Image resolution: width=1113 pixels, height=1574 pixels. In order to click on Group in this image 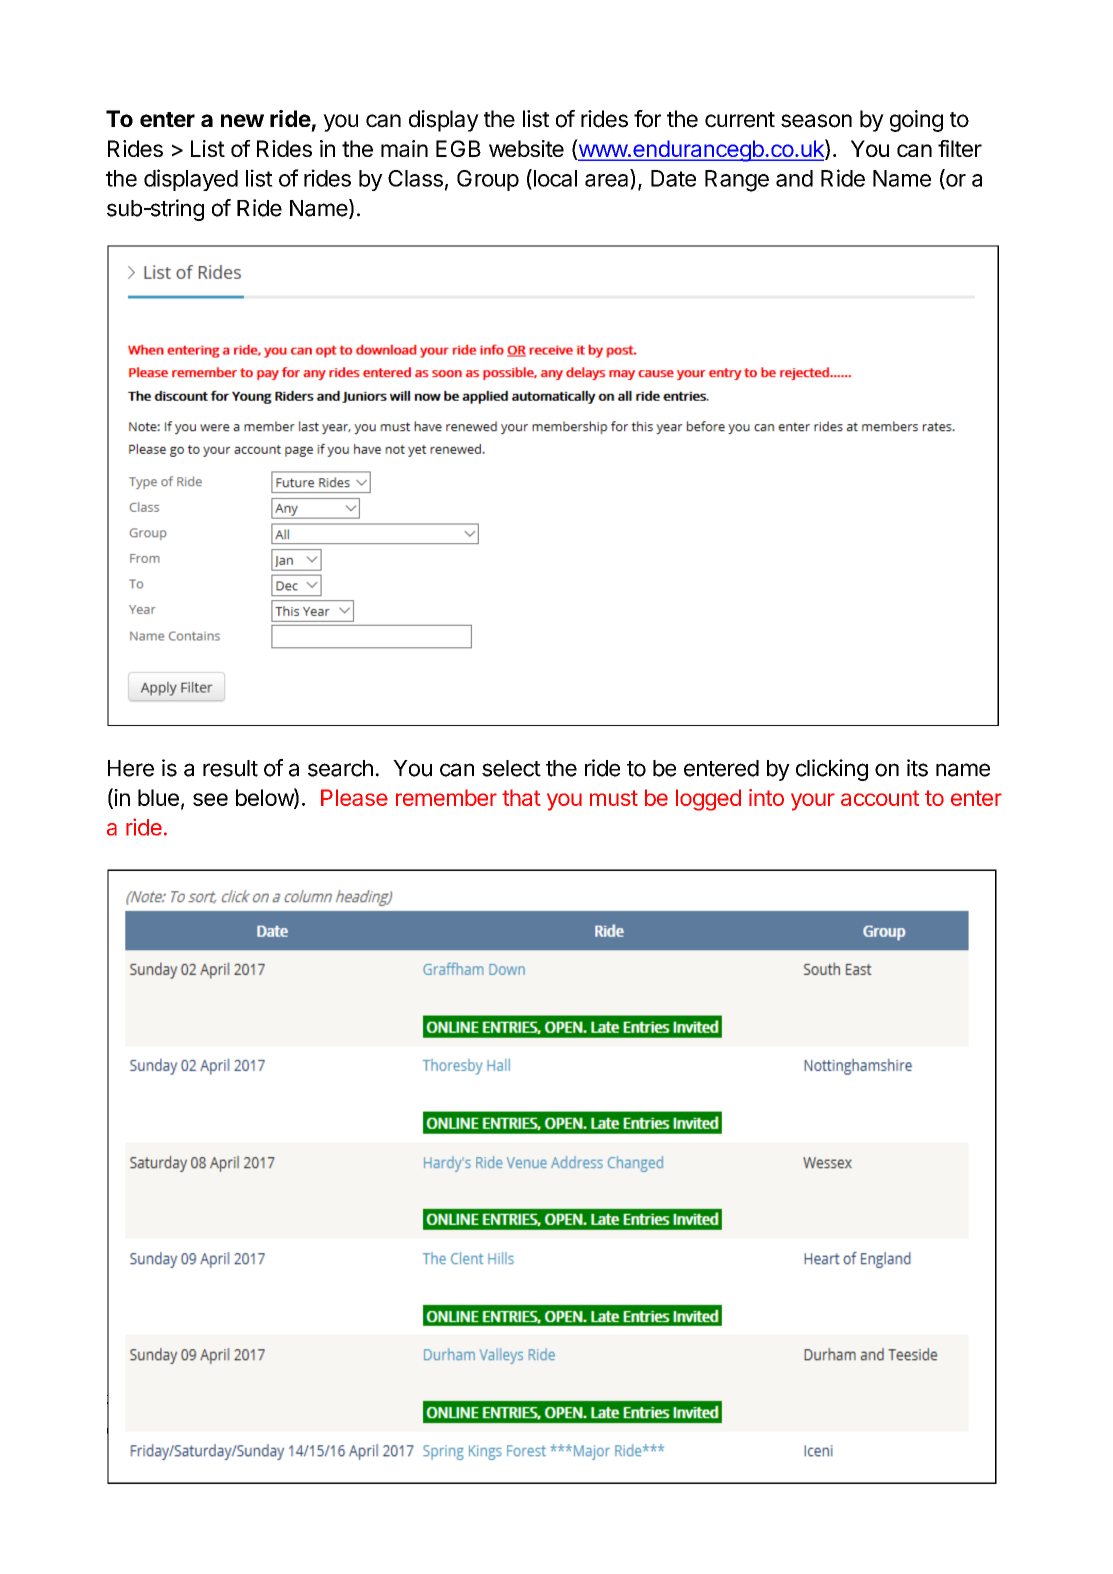, I will do `click(488, 180)`.
